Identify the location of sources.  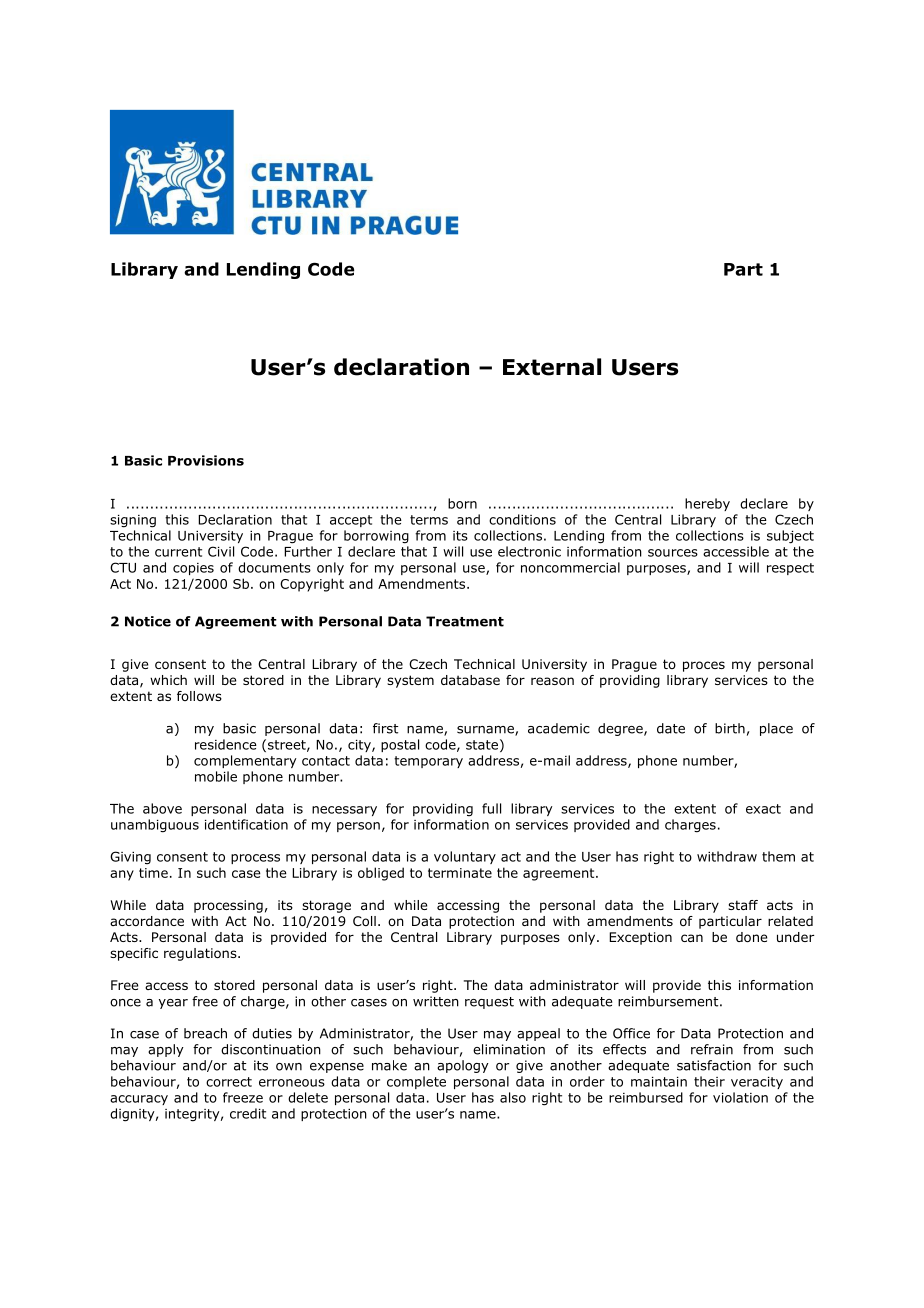
(673, 553).
